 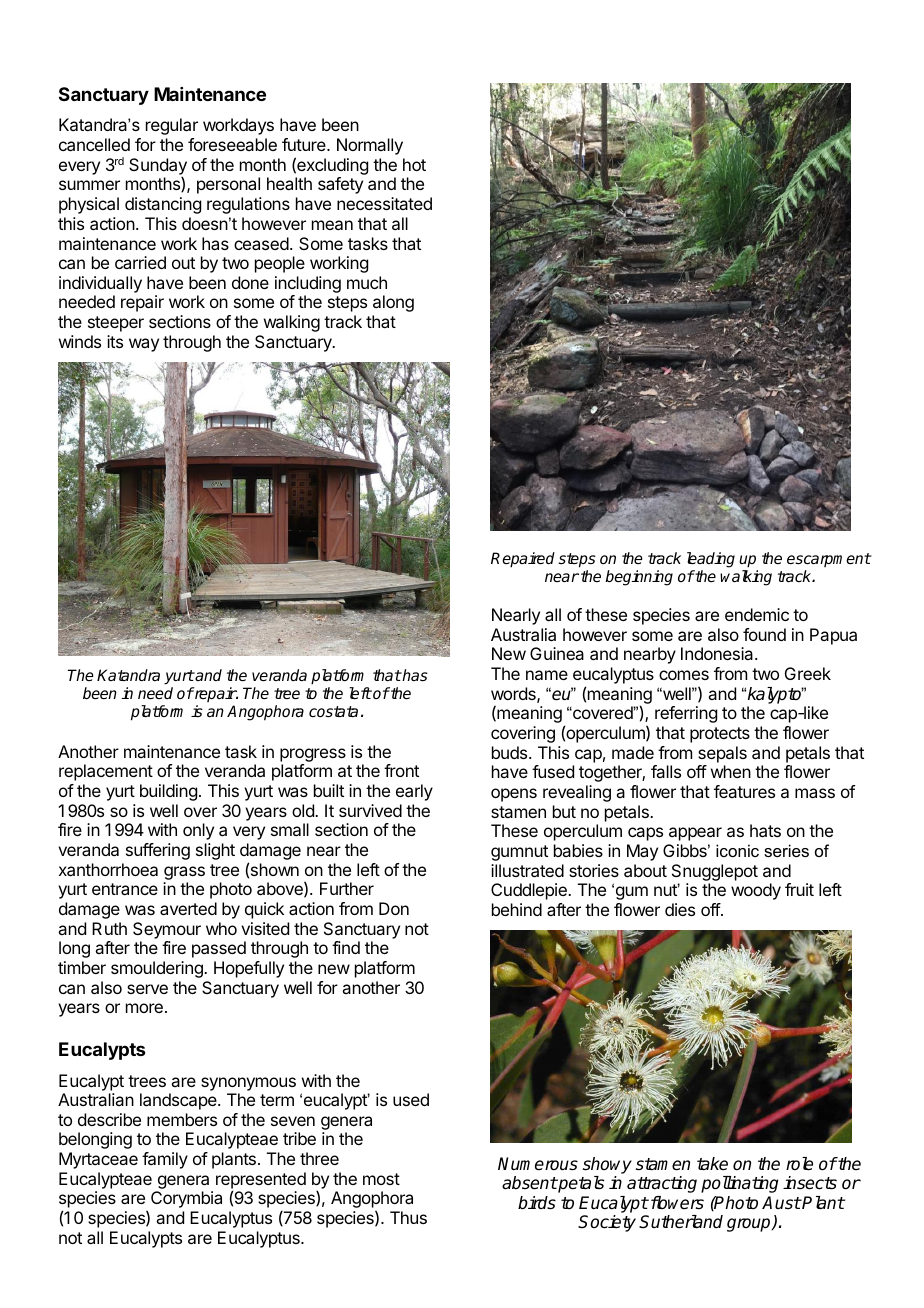 I want to click on Sunday, so click(x=158, y=167).
